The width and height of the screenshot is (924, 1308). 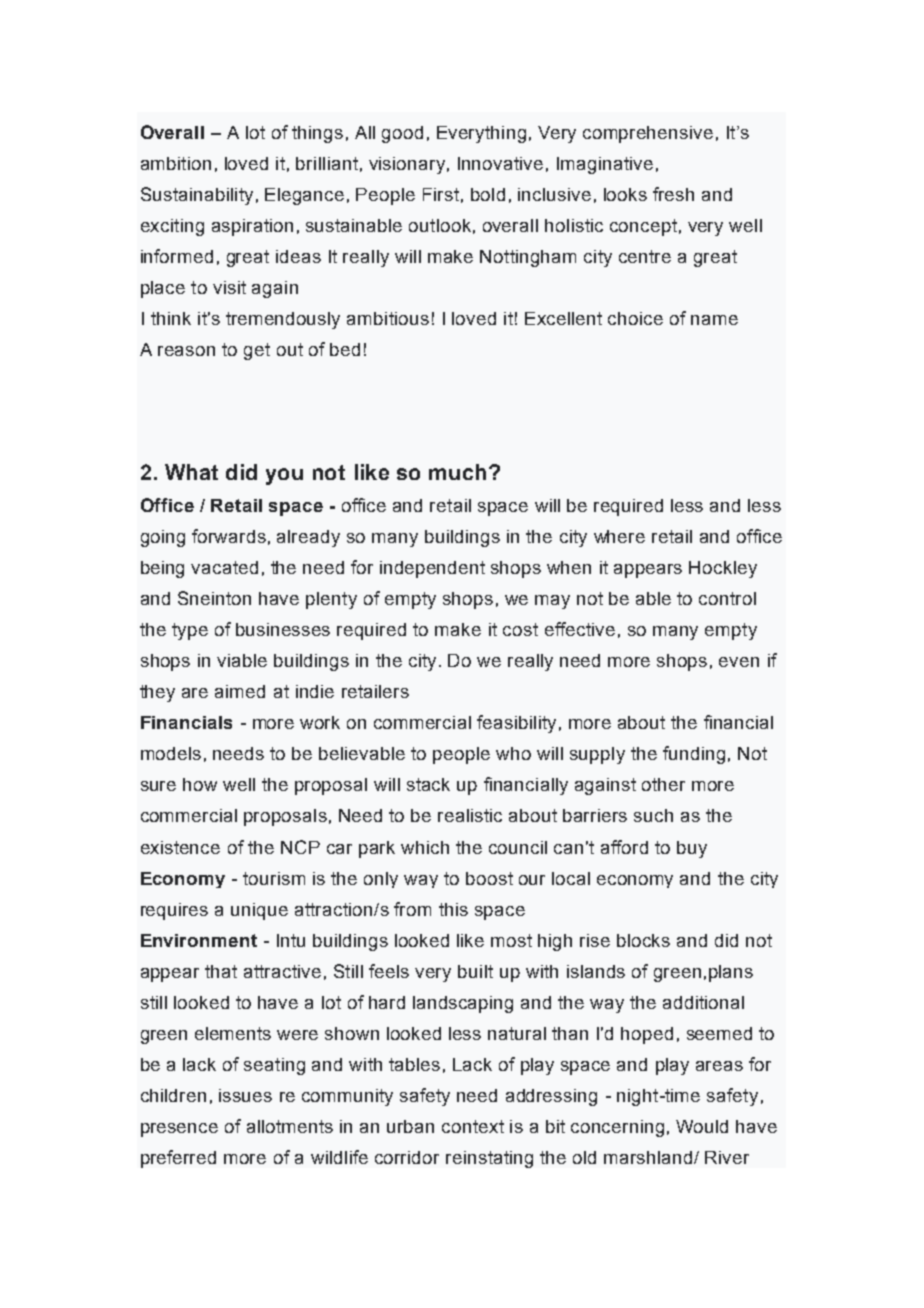 What do you see at coordinates (441, 194) in the screenshot?
I see `First` at bounding box center [441, 194].
